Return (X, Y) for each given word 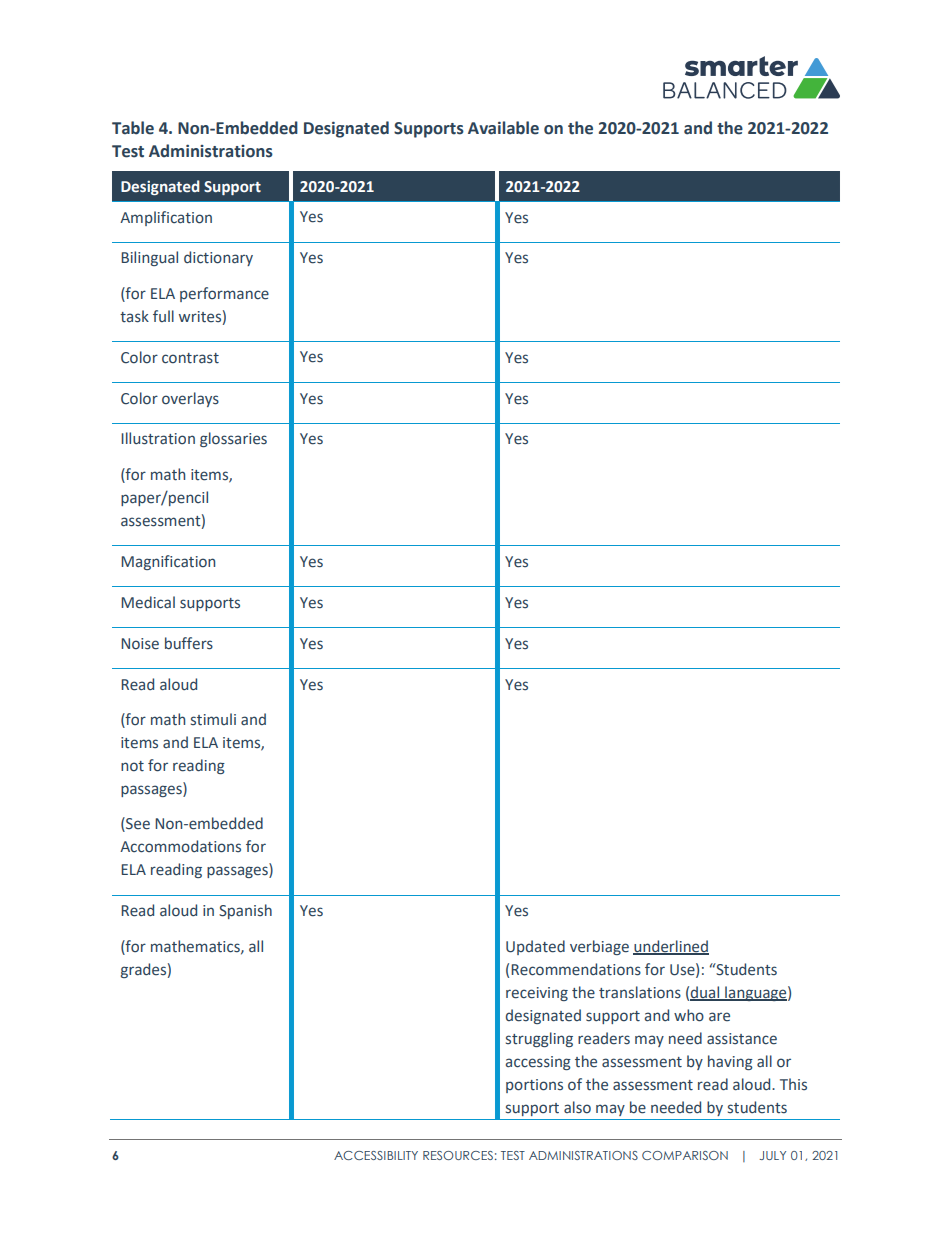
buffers (189, 643)
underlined (671, 947)
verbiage (599, 947)
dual (706, 993)
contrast (190, 358)
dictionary (218, 258)
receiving (537, 994)
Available (503, 128)
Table (133, 128)
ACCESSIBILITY (376, 1155)
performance (224, 294)
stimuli (213, 719)
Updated (535, 947)
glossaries (233, 439)
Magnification (168, 562)
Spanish (245, 911)
